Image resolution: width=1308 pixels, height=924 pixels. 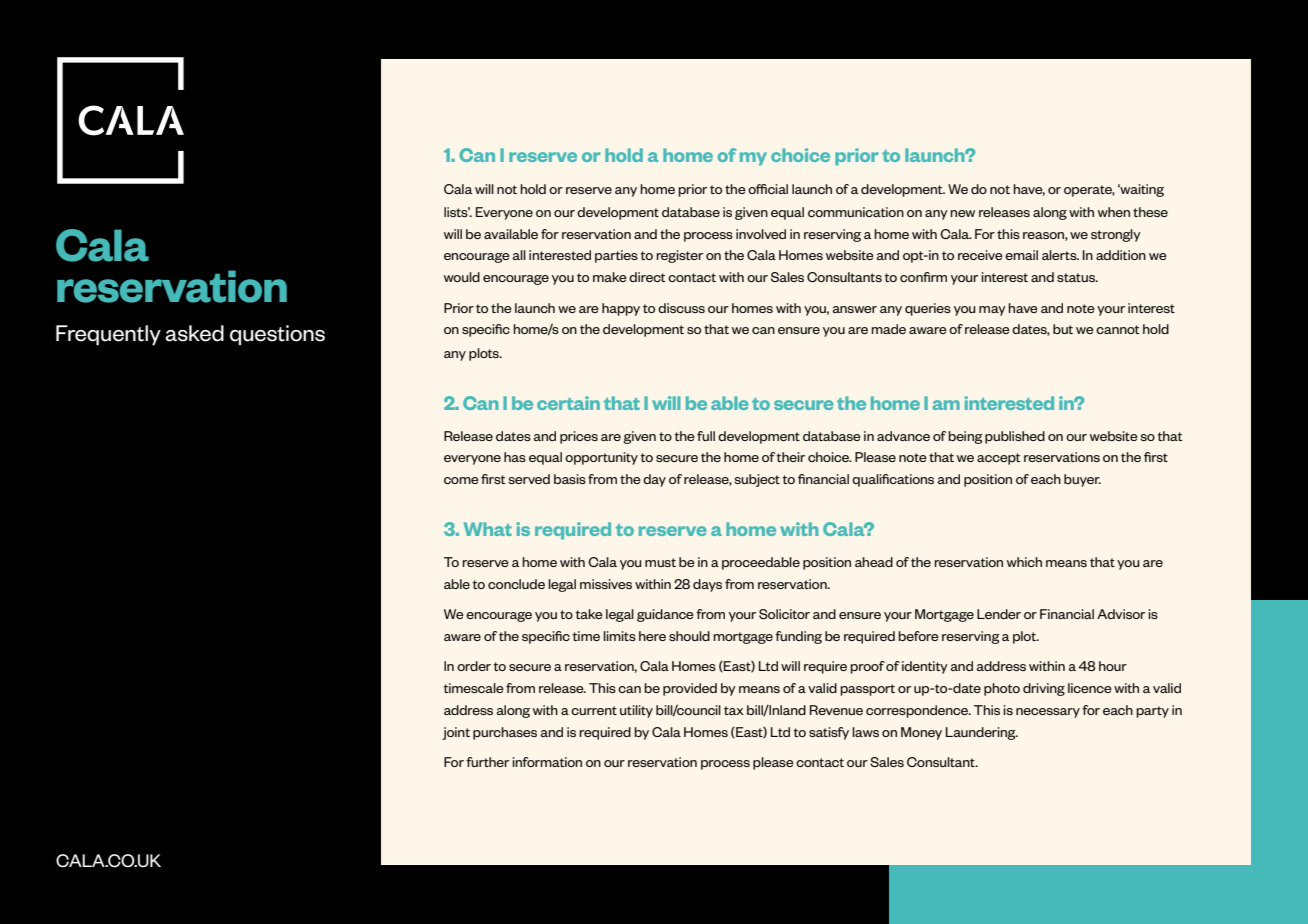 I want to click on Lender, so click(x=999, y=614).
